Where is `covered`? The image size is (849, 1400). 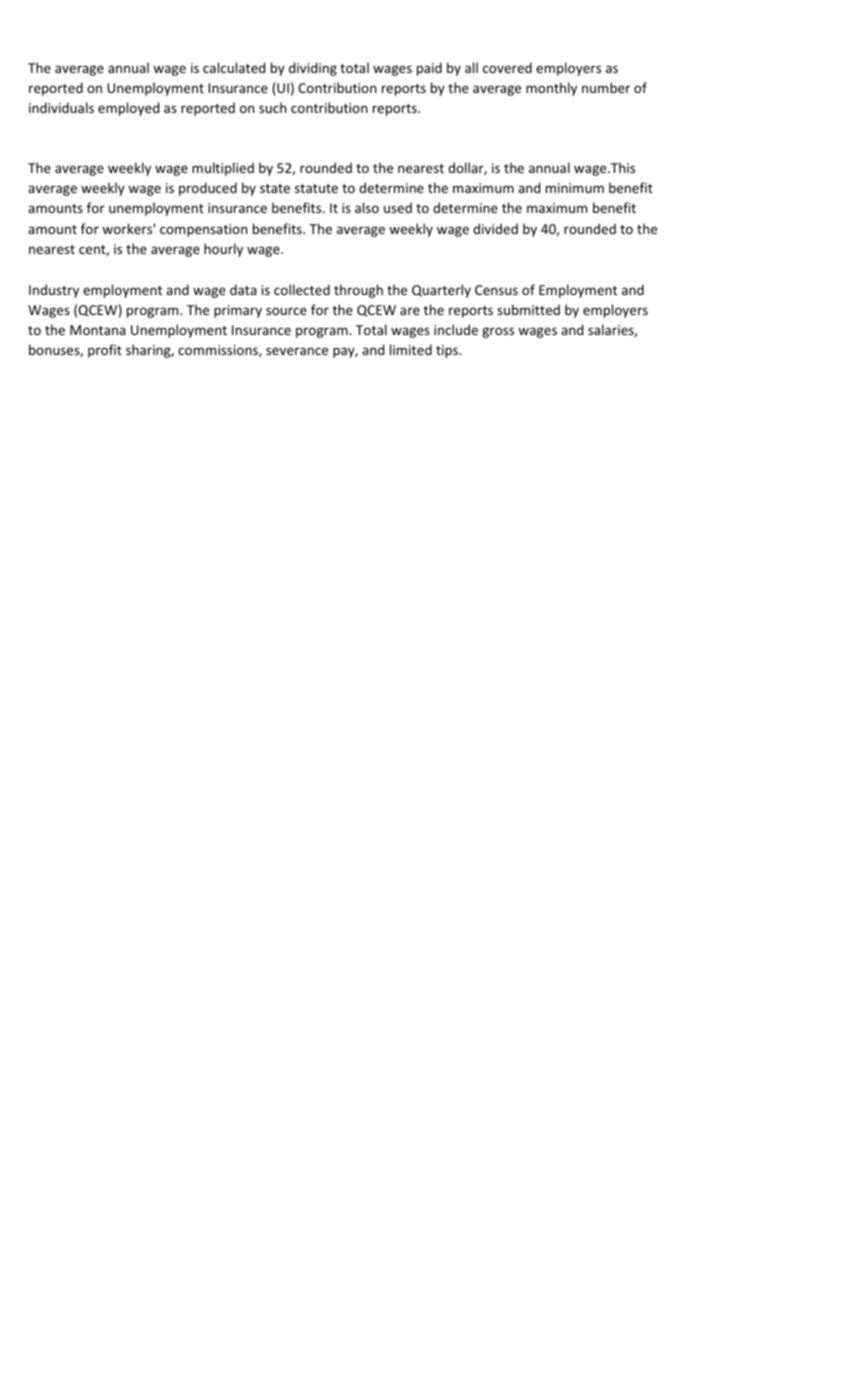
covered is located at coordinates (507, 67).
